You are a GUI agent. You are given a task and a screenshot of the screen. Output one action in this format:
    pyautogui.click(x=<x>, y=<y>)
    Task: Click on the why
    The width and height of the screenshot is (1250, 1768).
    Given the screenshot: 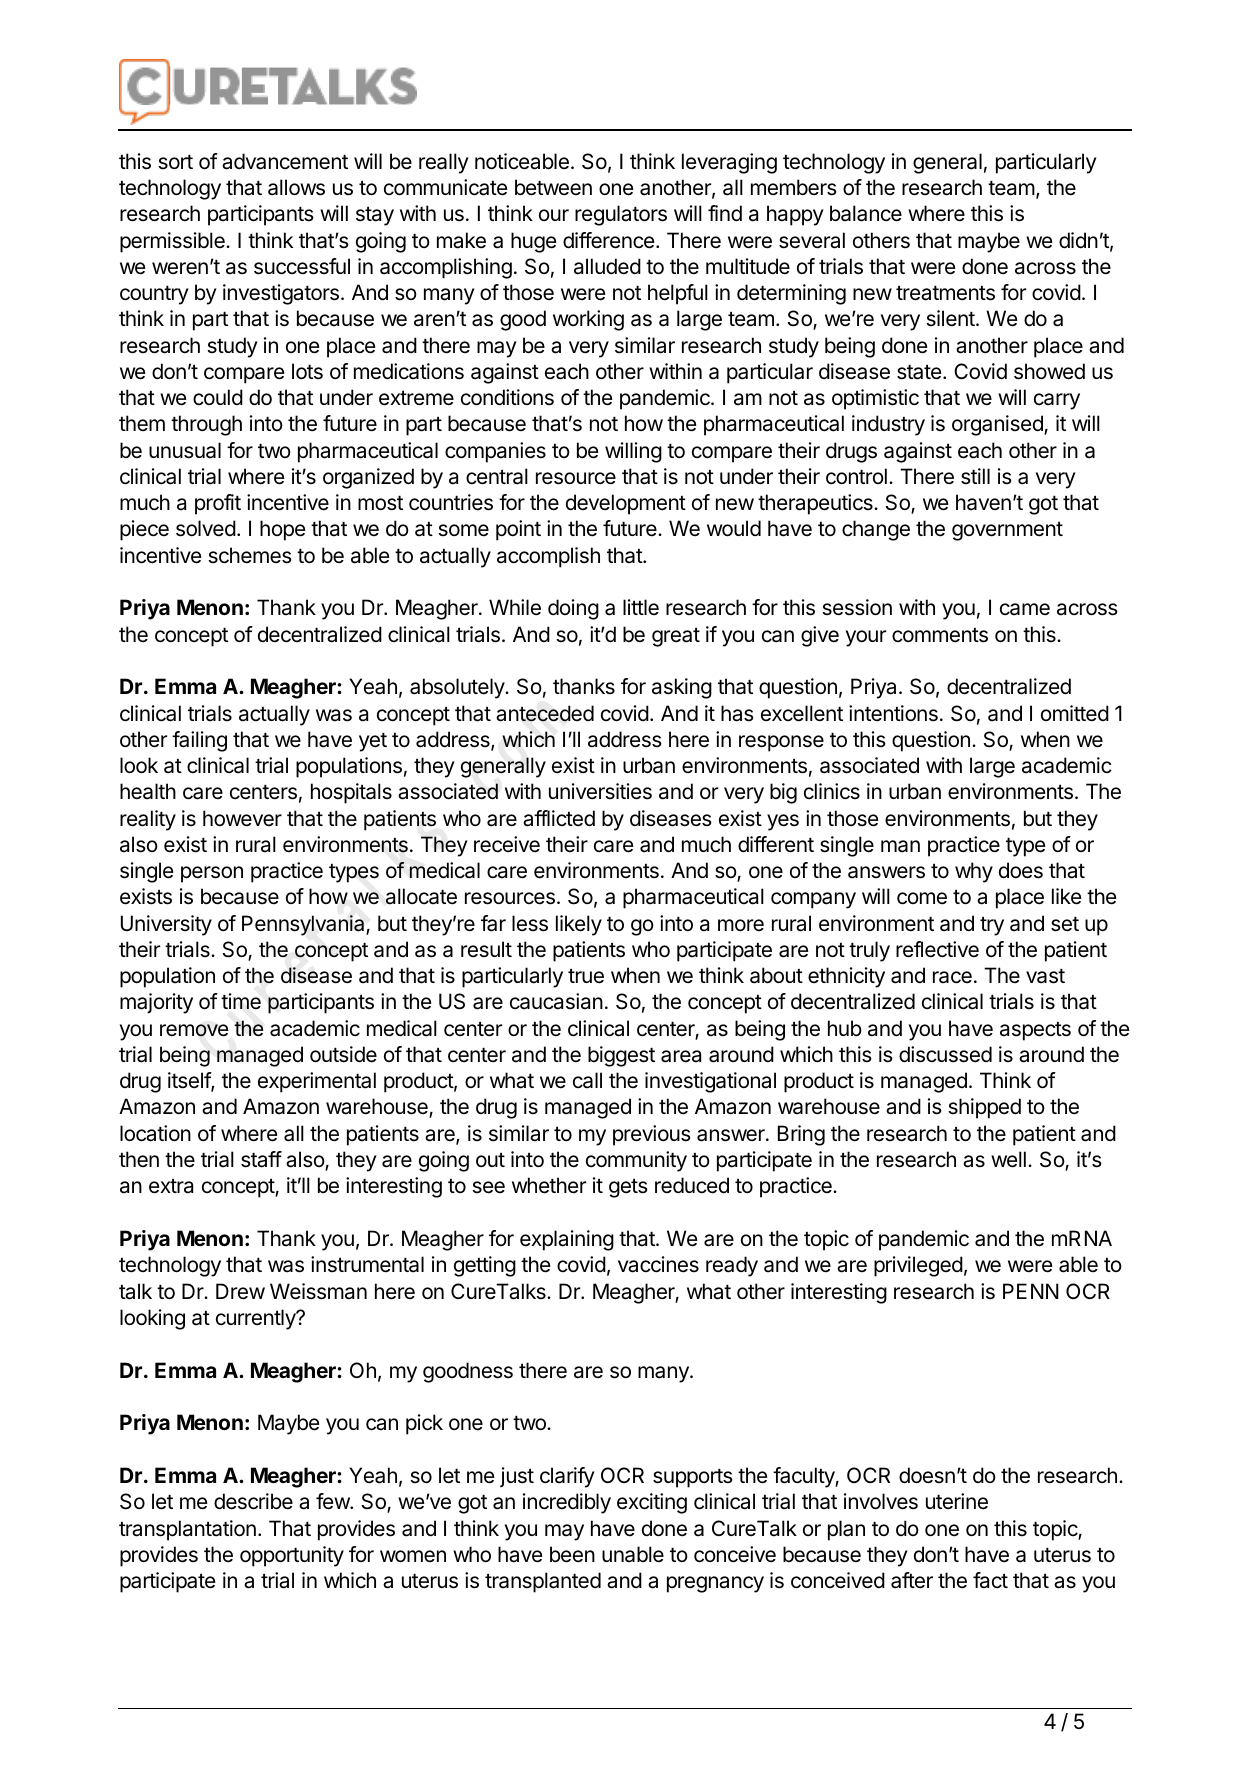 What is the action you would take?
    pyautogui.click(x=974, y=872)
